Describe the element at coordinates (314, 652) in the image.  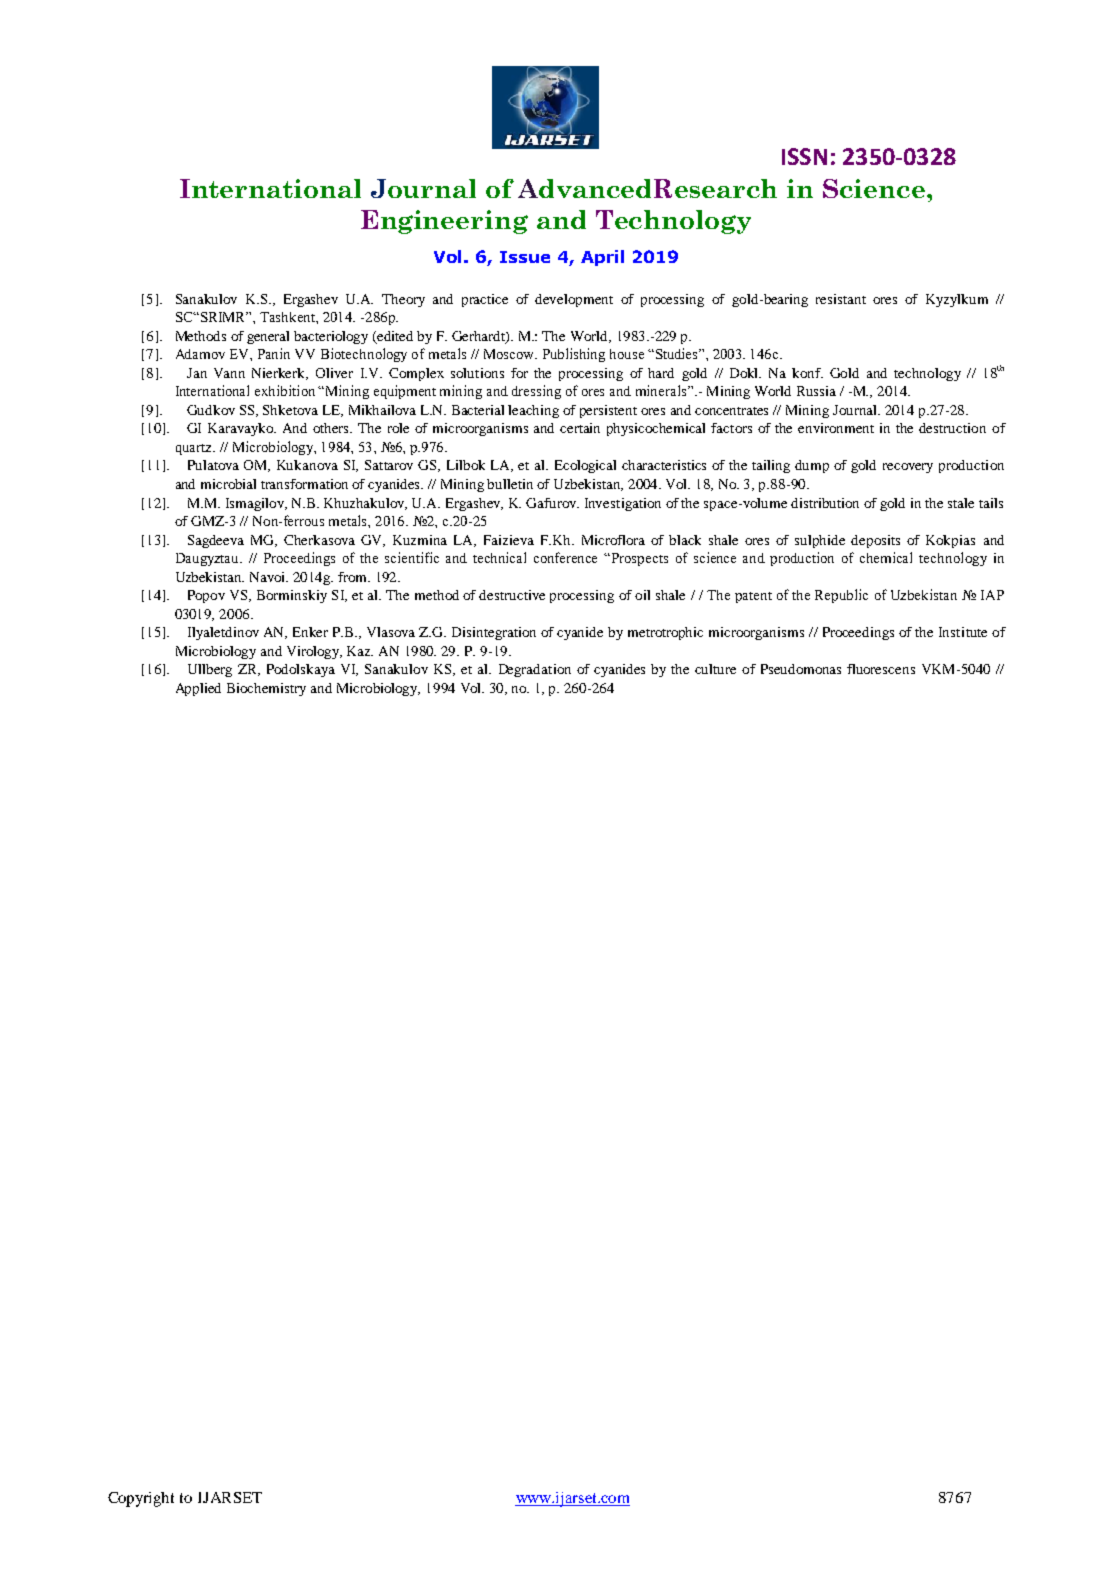
I see `Virology` at that location.
